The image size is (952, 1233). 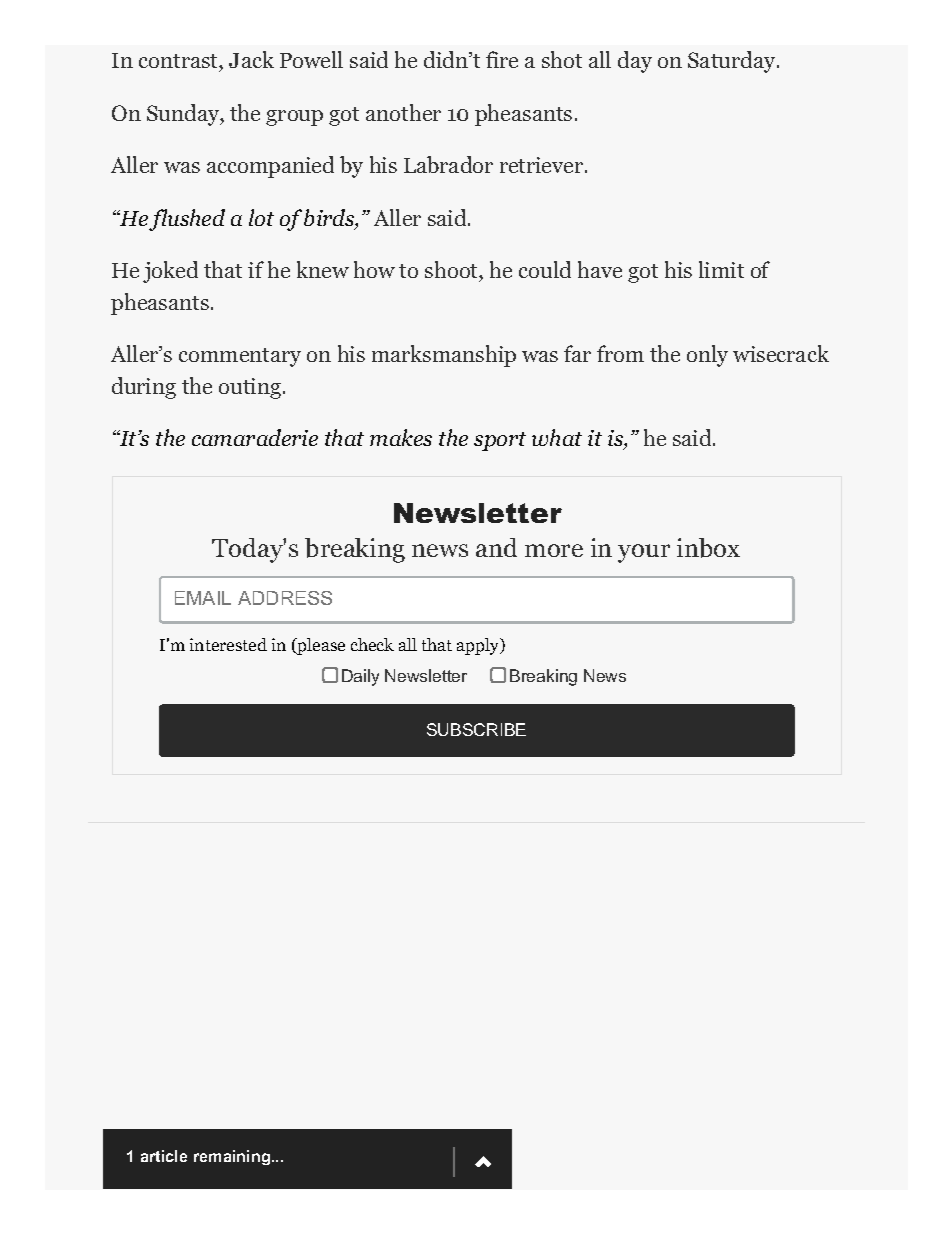 What do you see at coordinates (733, 62) in the page?
I see `Saturday` at bounding box center [733, 62].
